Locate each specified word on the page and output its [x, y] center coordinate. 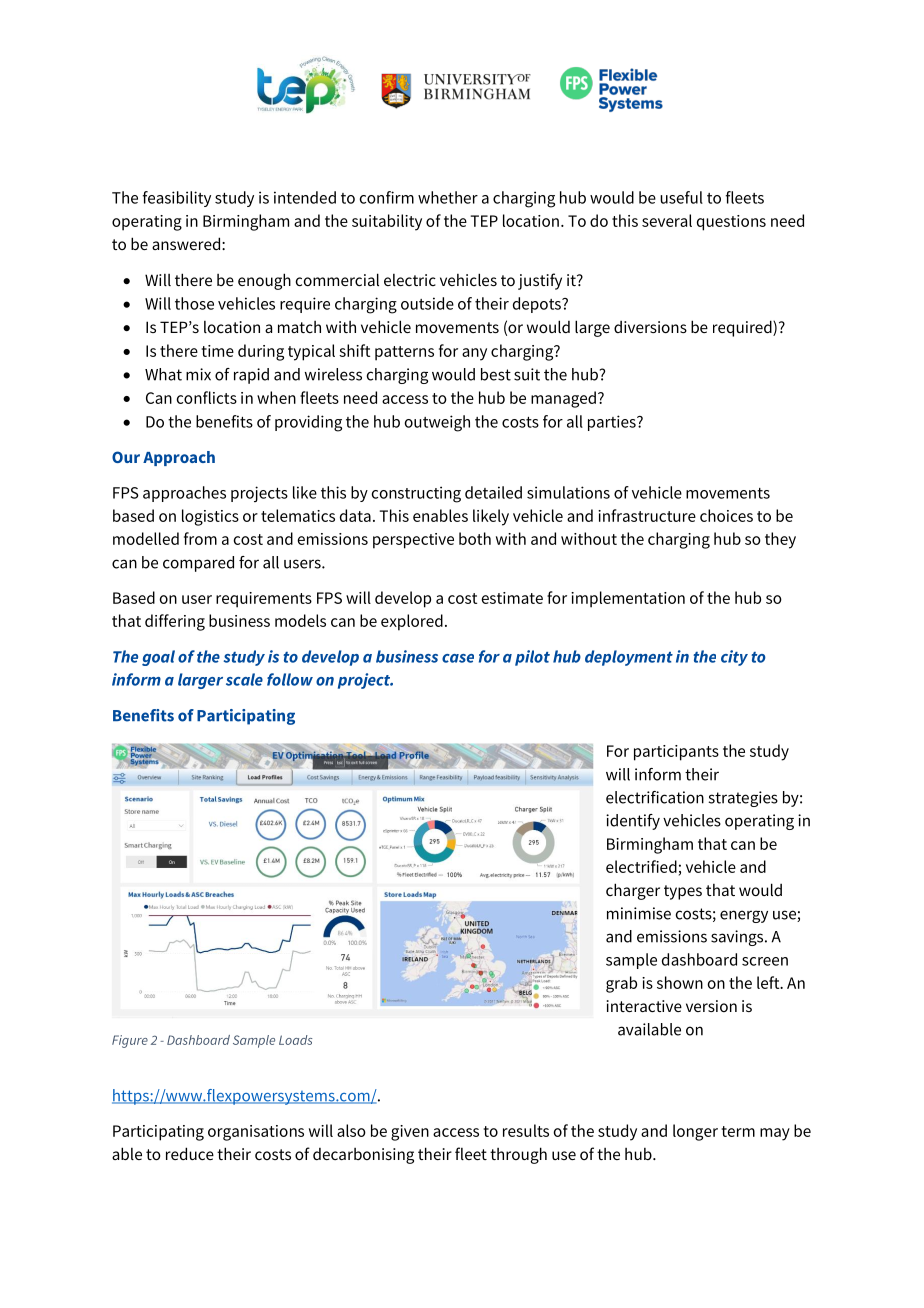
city [734, 658]
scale [244, 679]
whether [448, 197]
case [458, 658]
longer [695, 1132]
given [410, 1133]
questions [731, 223]
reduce [190, 1153]
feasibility [177, 199]
